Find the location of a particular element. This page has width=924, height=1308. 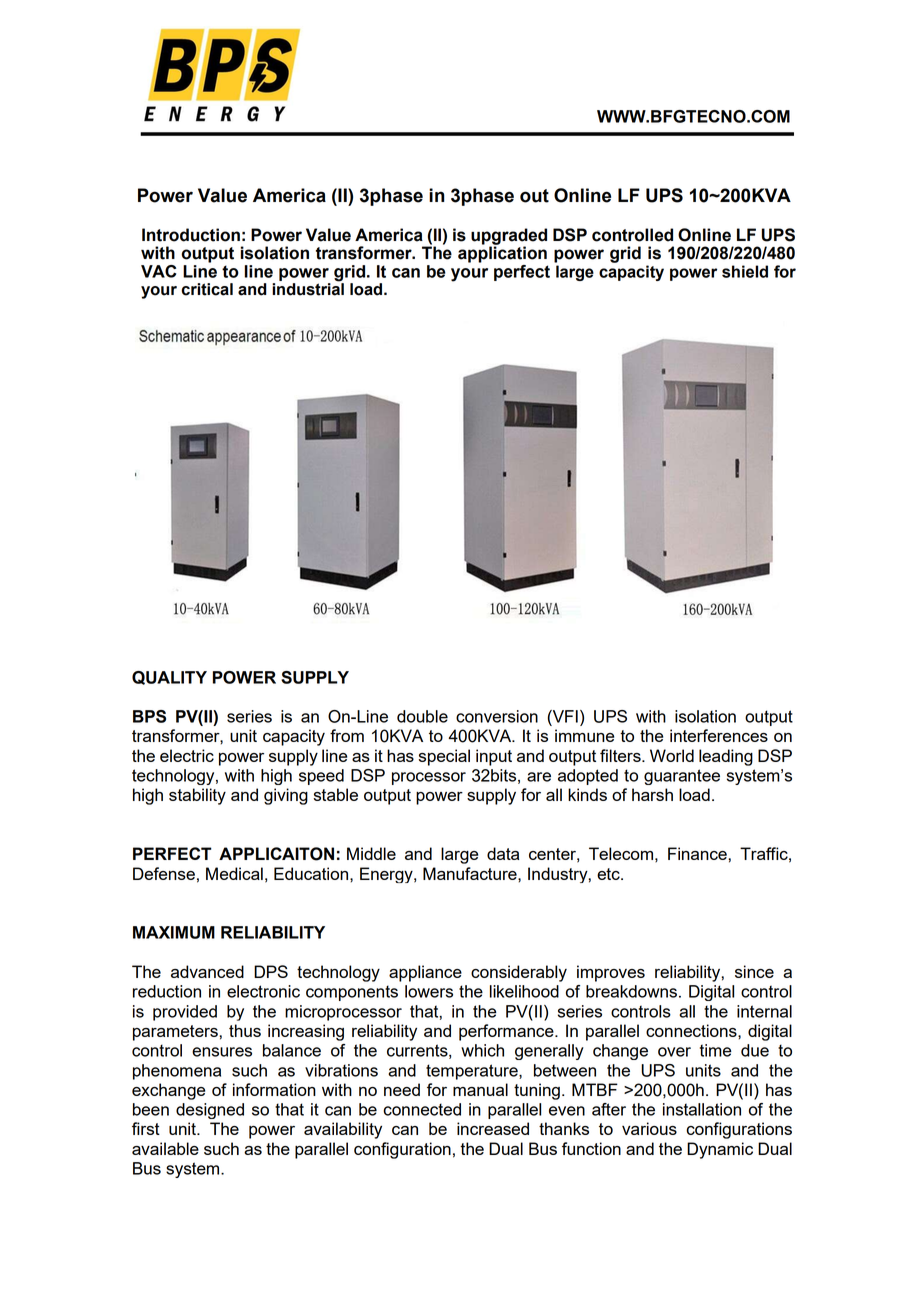

double is located at coordinates (422, 716).
